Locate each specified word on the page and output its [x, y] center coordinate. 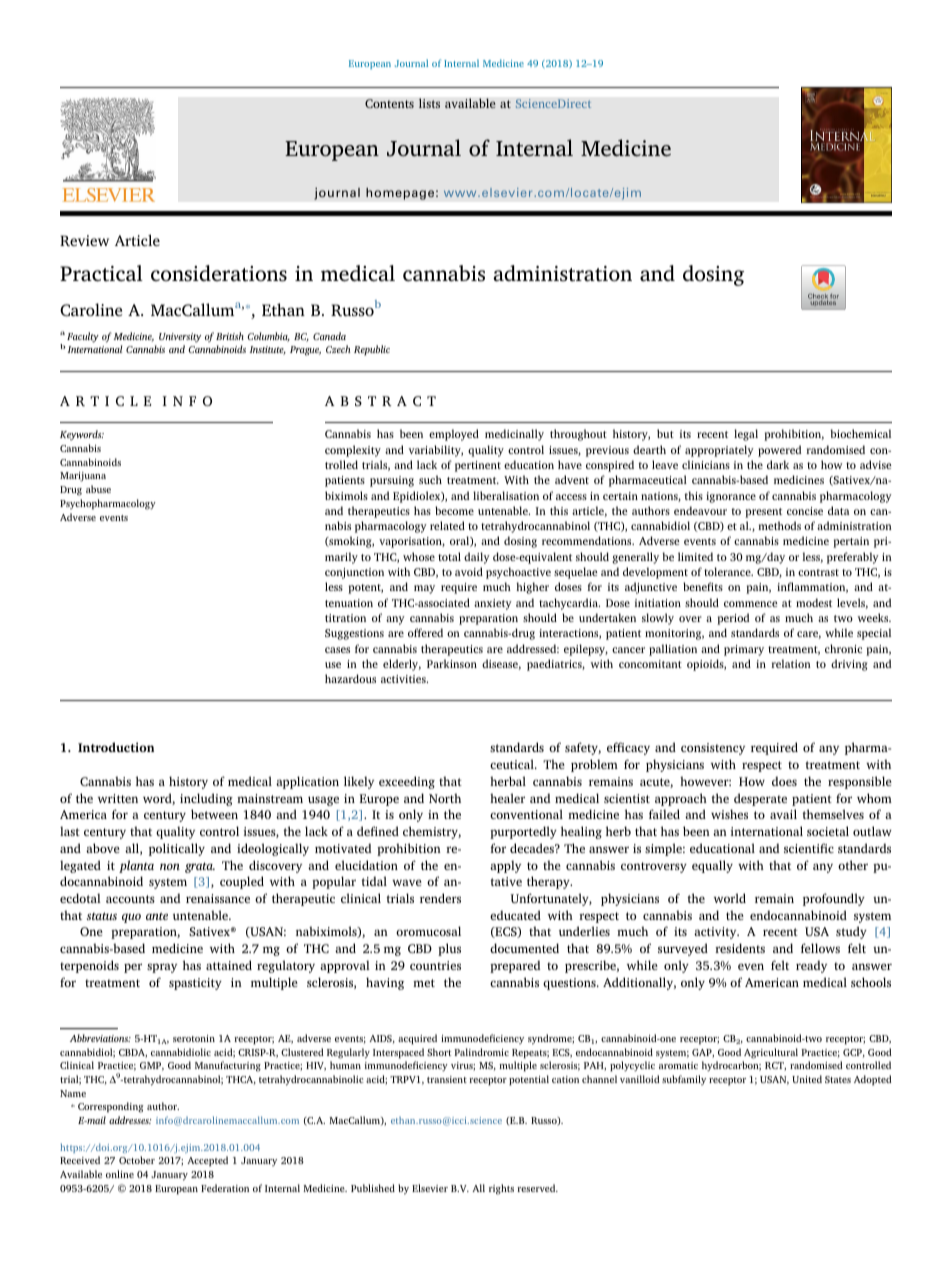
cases [337, 650]
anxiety [493, 604]
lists [429, 103]
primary [744, 650]
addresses [130, 1120]
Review [84, 240]
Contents [389, 103]
